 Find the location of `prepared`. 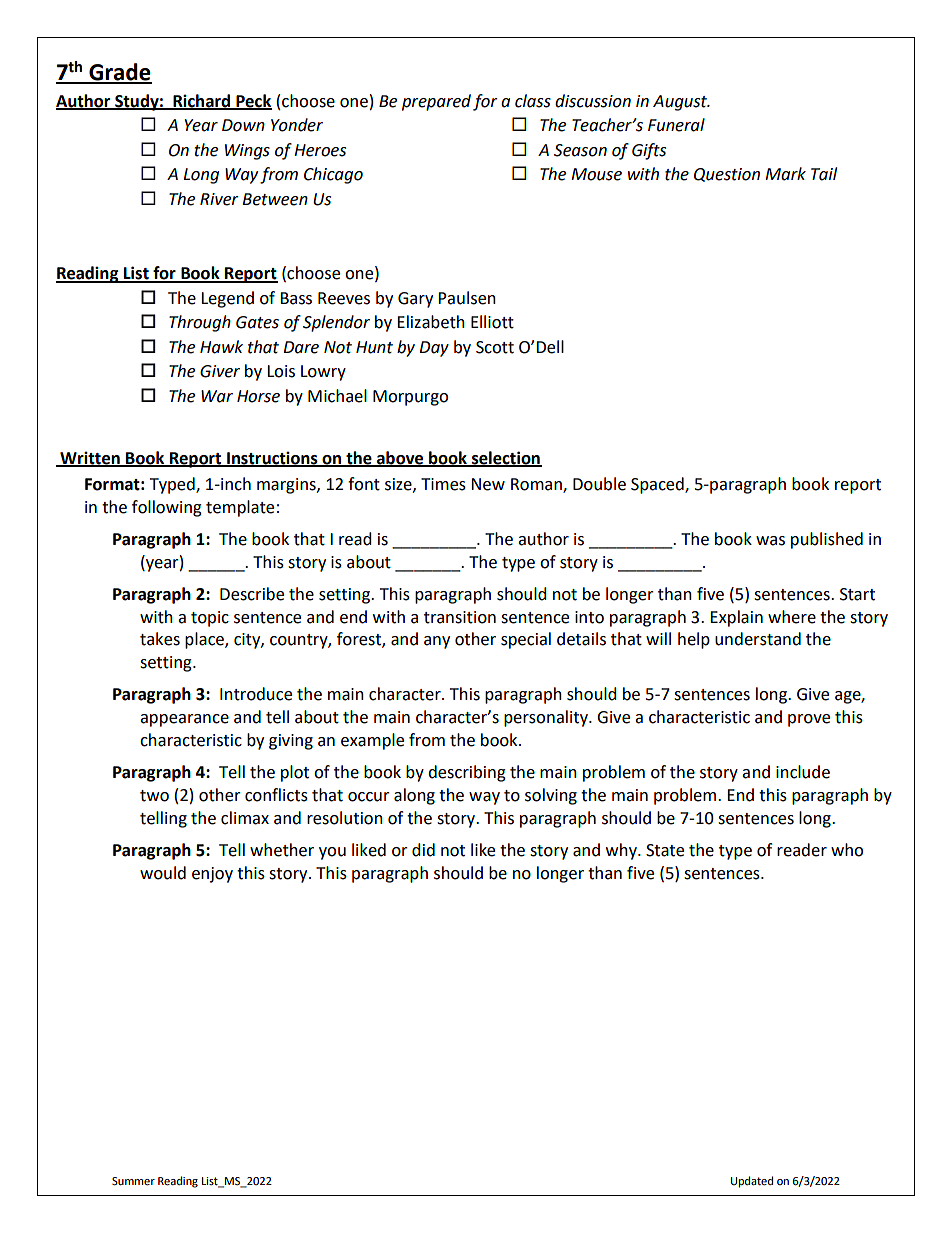

prepared is located at coordinates (436, 102).
